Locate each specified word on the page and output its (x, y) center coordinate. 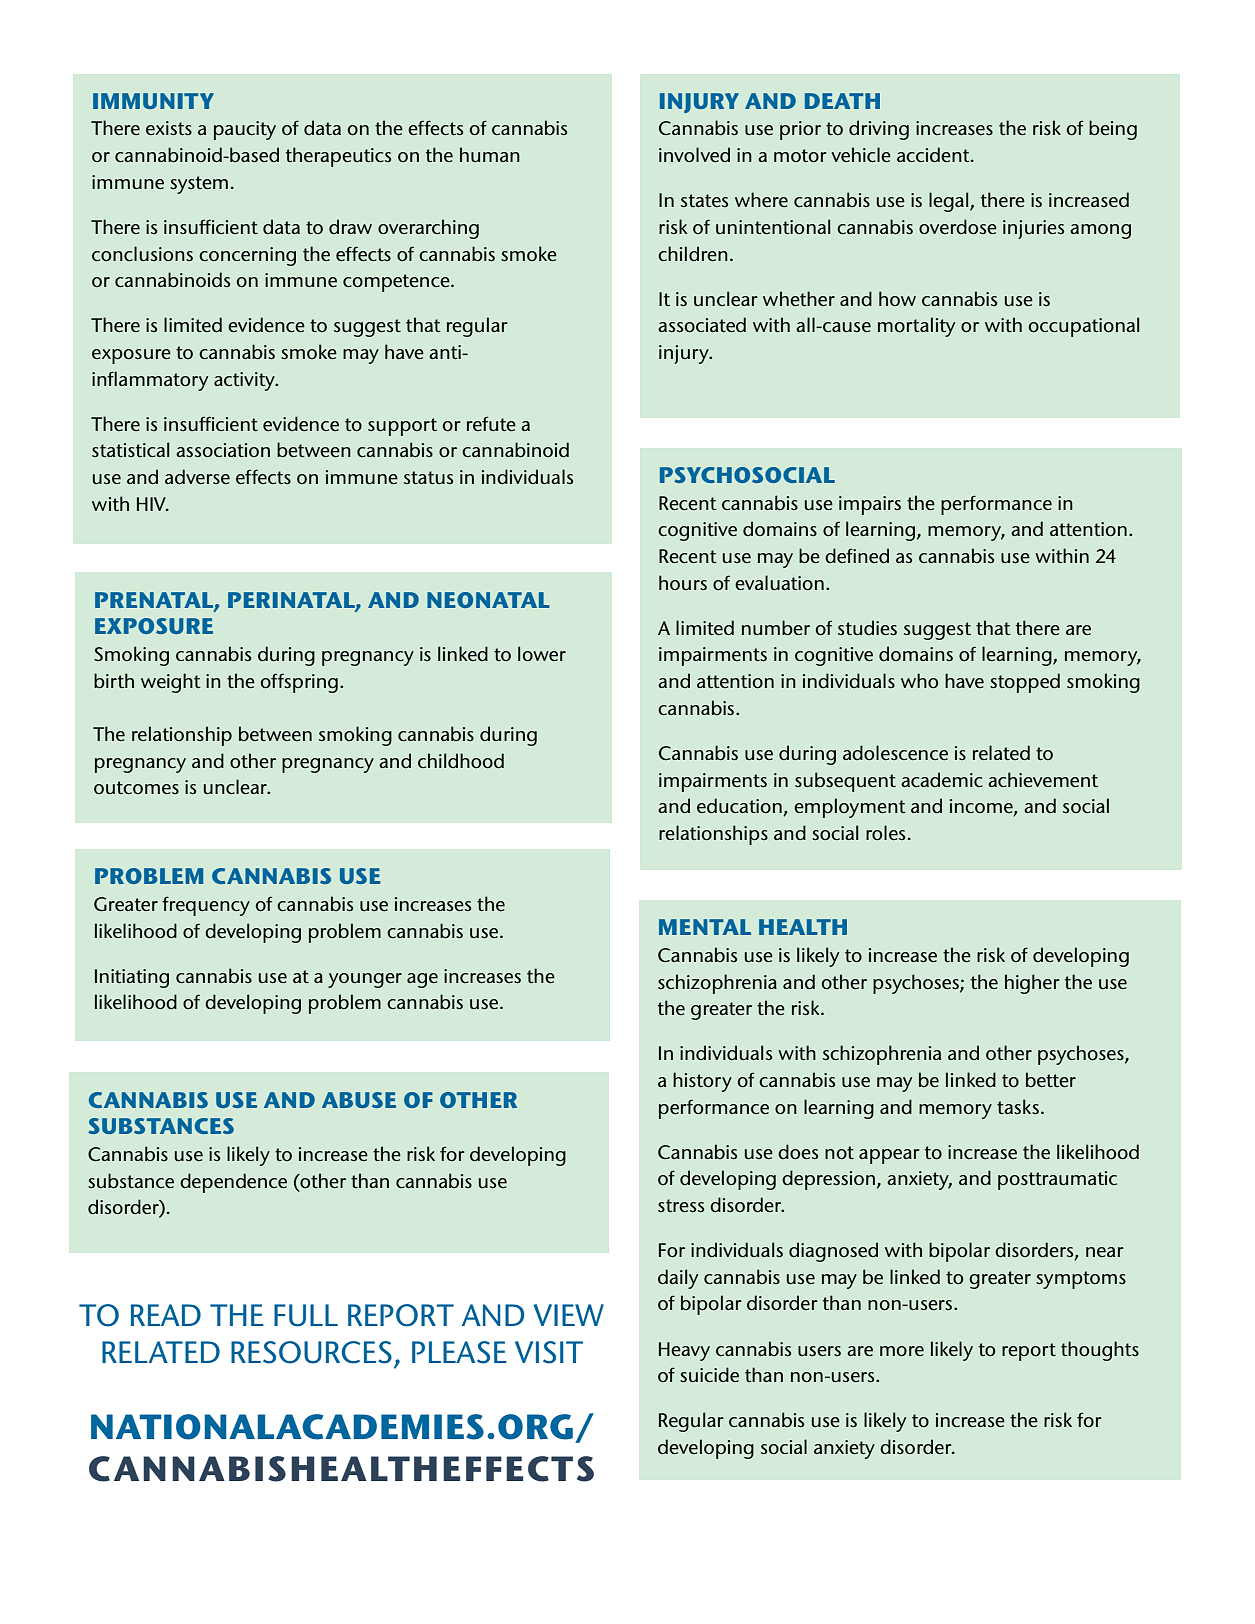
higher (1032, 984)
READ (166, 1315)
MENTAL (705, 927)
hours (683, 583)
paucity (245, 130)
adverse (197, 477)
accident (934, 155)
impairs (870, 505)
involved (694, 155)
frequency (206, 906)
